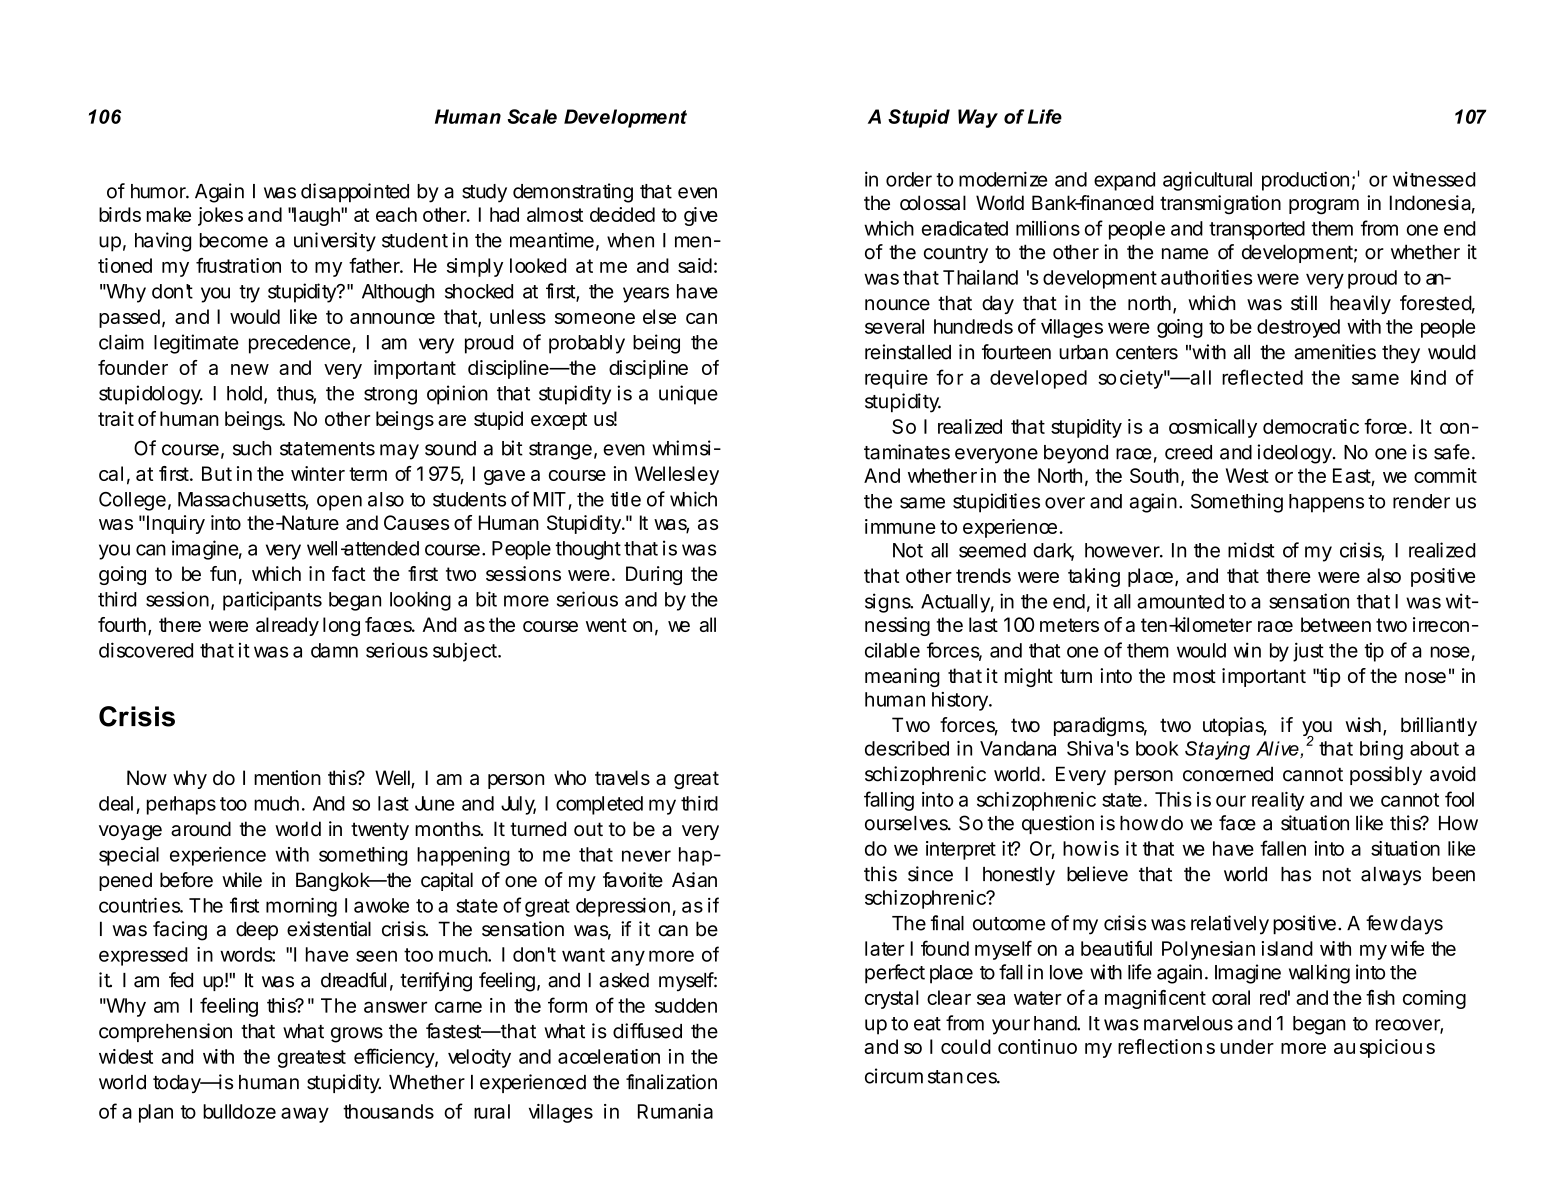 The image size is (1555, 1201). I want to click on bulldoze, so click(239, 1111).
